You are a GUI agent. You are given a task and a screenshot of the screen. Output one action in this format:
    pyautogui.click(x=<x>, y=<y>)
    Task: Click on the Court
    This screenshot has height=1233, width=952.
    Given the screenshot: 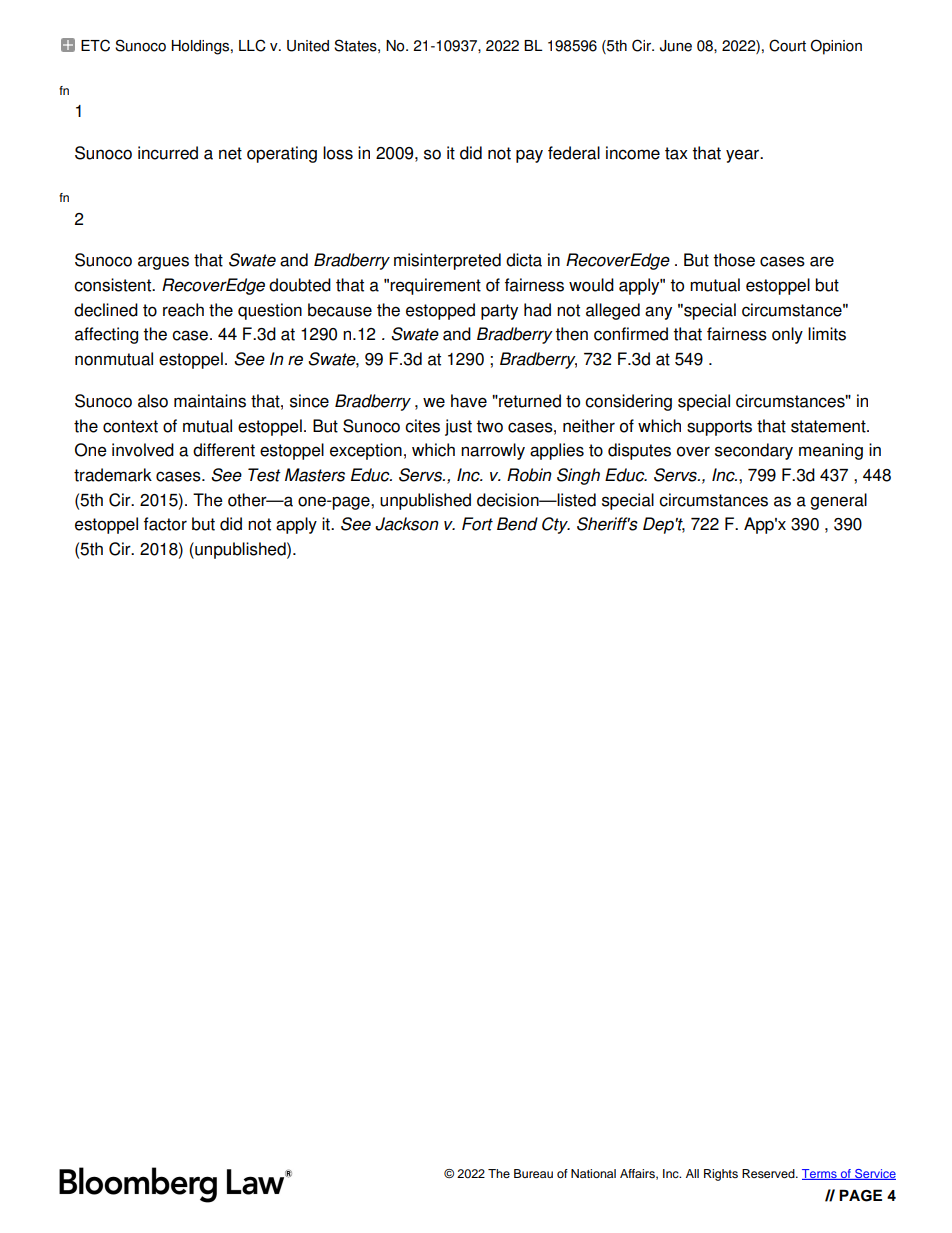 What is the action you would take?
    pyautogui.click(x=787, y=45)
